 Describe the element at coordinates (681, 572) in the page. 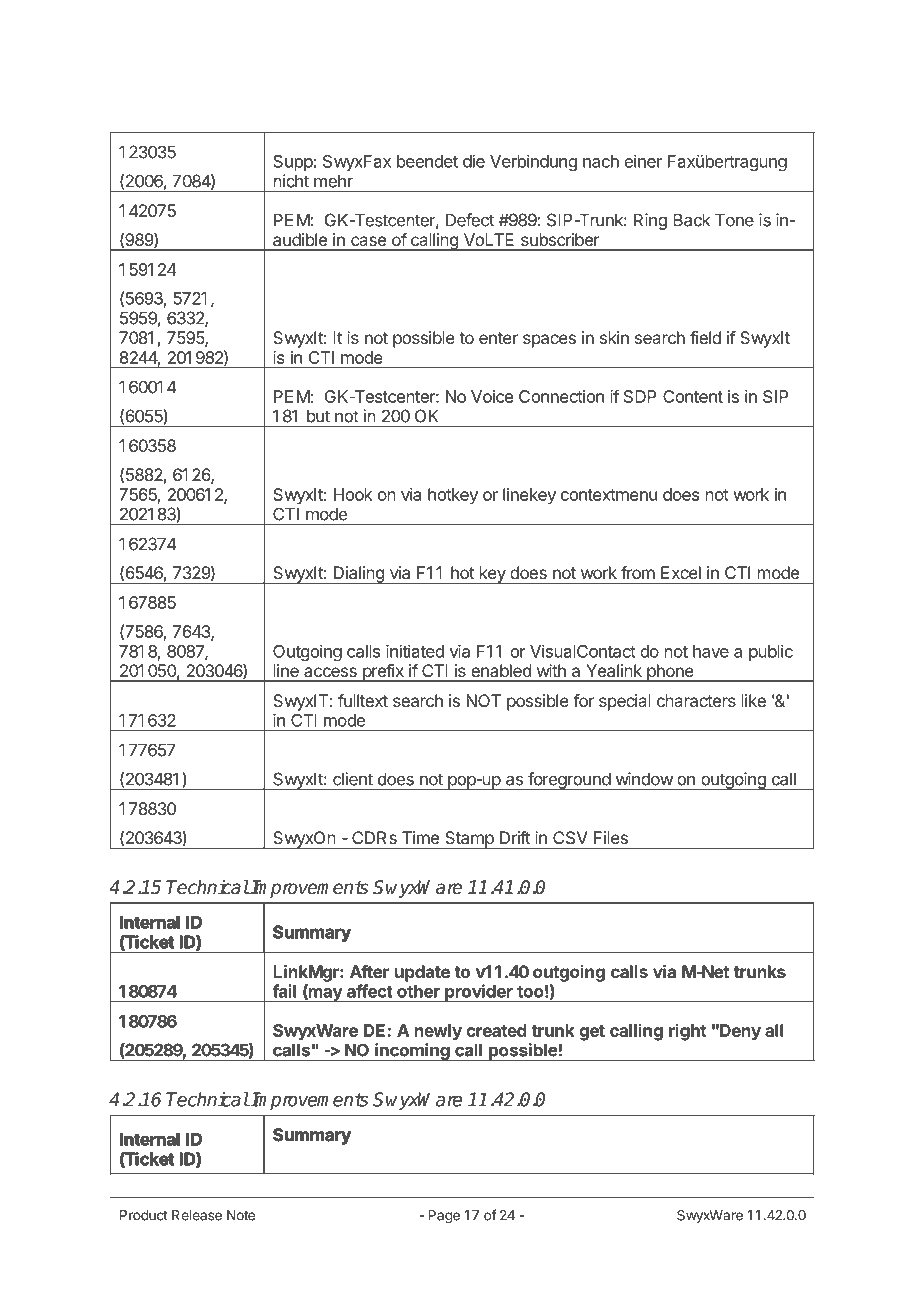

I see `Excel` at that location.
